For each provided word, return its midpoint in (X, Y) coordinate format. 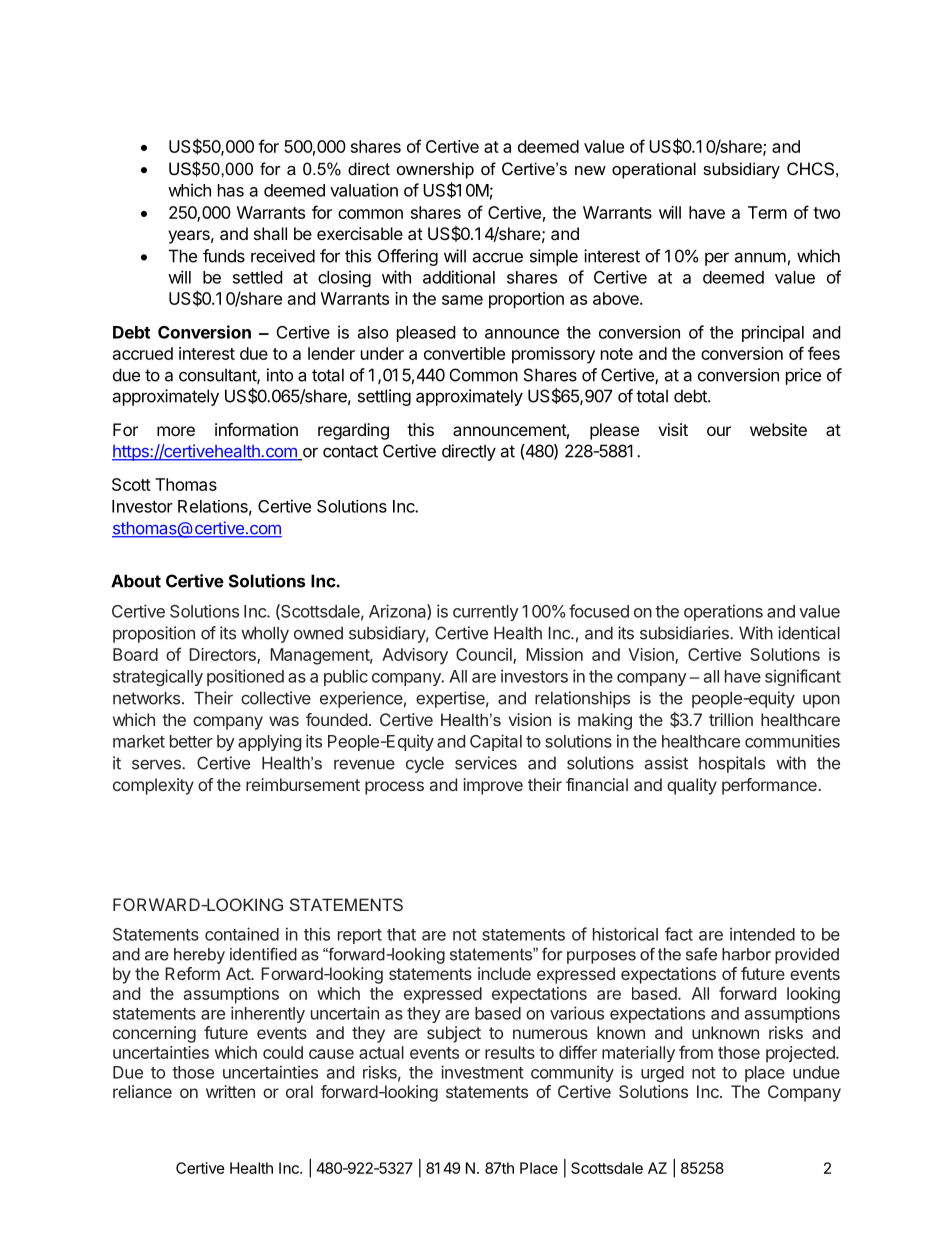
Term (767, 212)
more (176, 431)
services (486, 763)
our (719, 431)
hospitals (732, 764)
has (231, 190)
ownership (435, 170)
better (191, 741)
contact (350, 451)
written (230, 1091)
